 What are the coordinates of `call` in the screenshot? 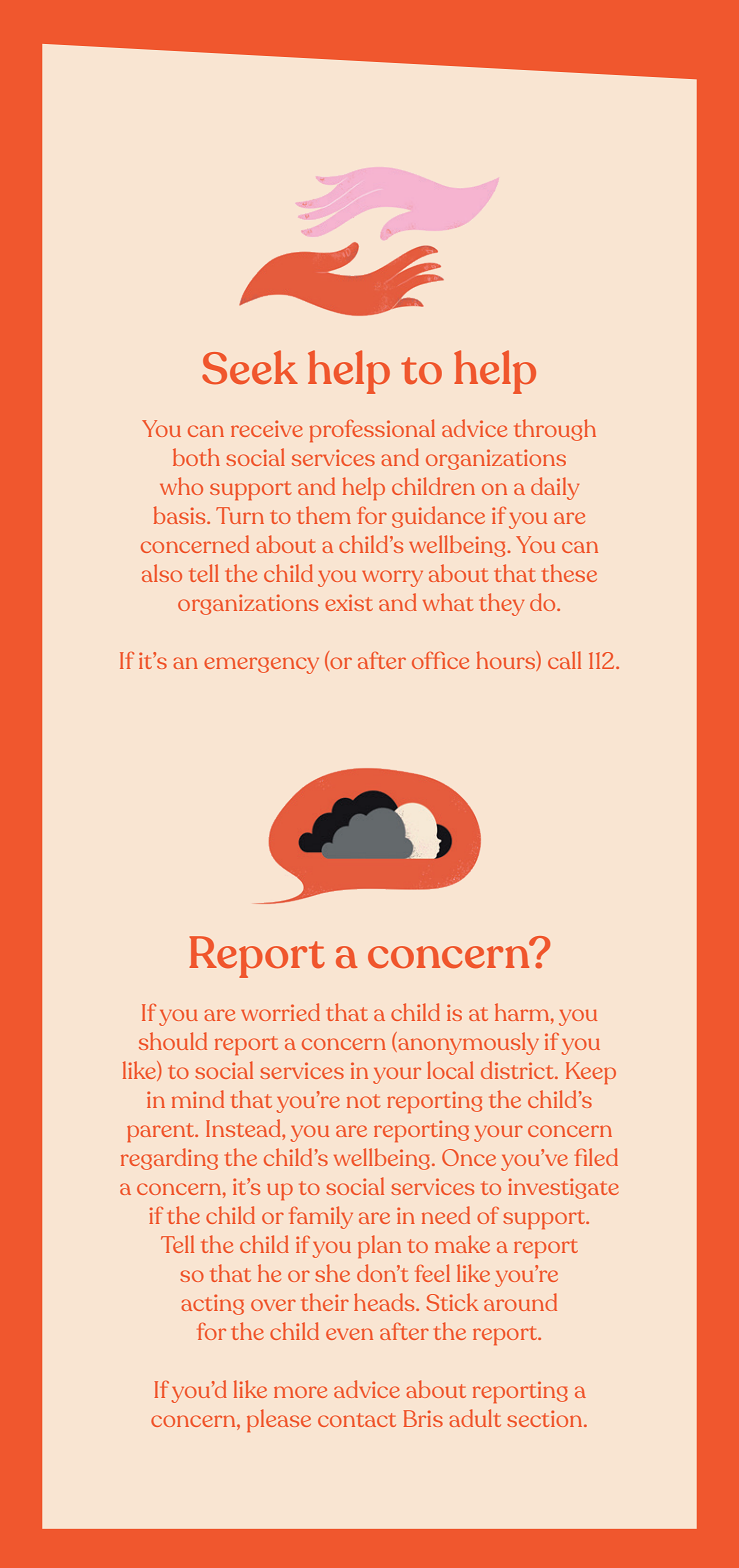 It's located at (564, 660).
